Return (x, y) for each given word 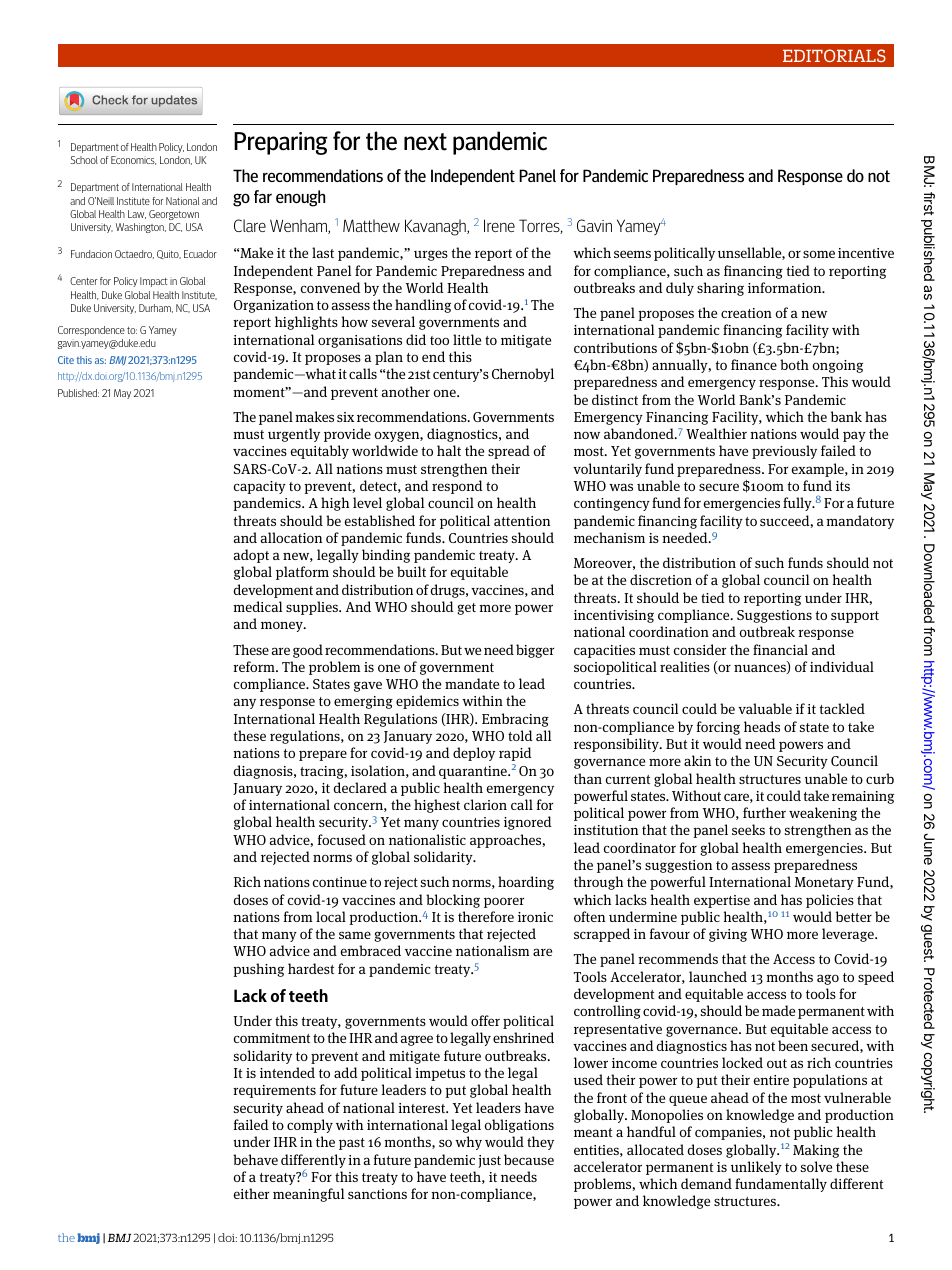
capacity (259, 487)
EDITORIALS (834, 55)
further (764, 812)
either (251, 1193)
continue (339, 882)
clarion (485, 804)
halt (449, 450)
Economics (133, 160)
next (425, 142)
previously (784, 452)
